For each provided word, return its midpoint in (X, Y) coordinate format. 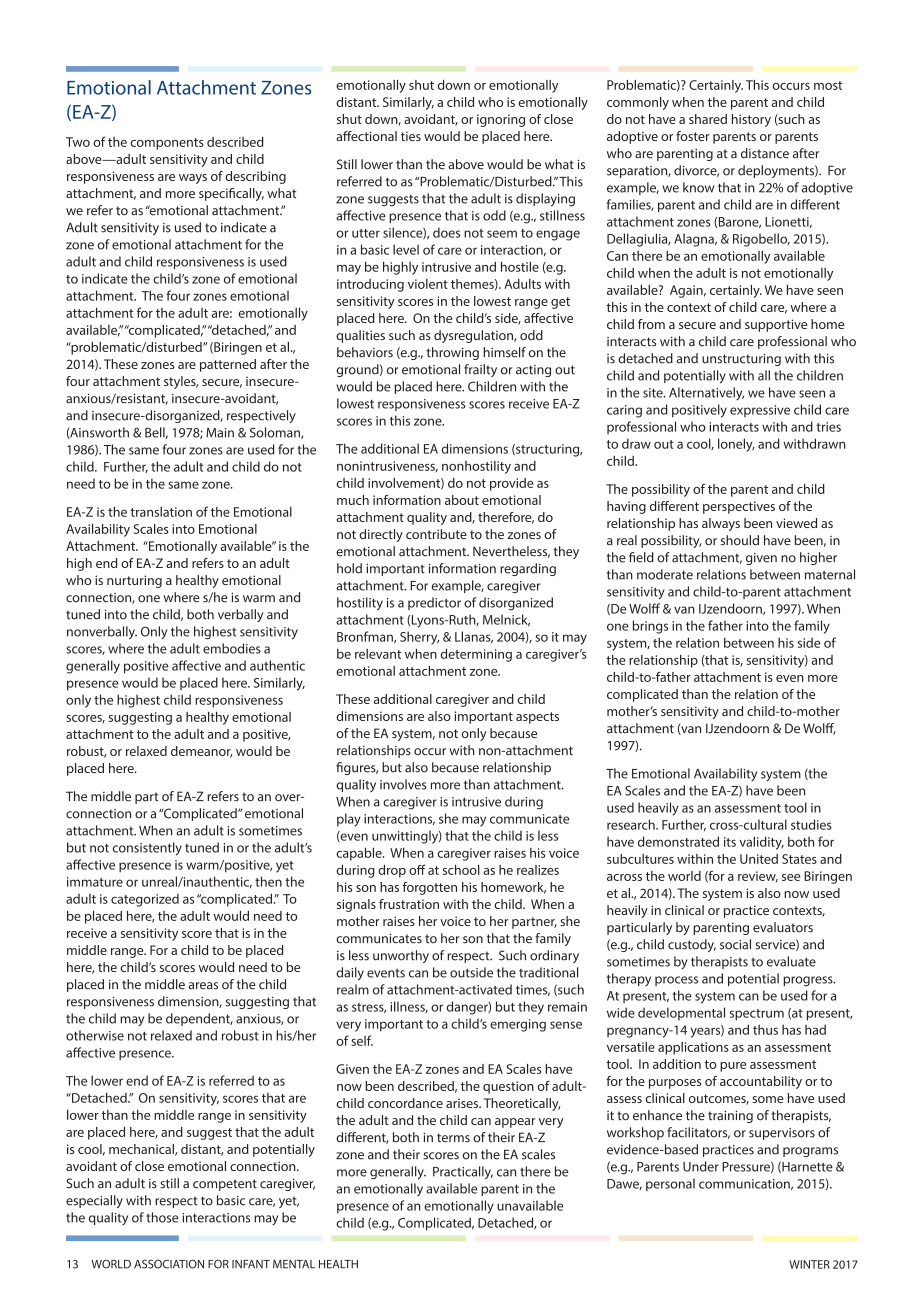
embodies (232, 648)
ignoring (501, 120)
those (162, 1217)
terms (453, 1138)
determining (476, 655)
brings (650, 627)
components (167, 144)
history (751, 120)
